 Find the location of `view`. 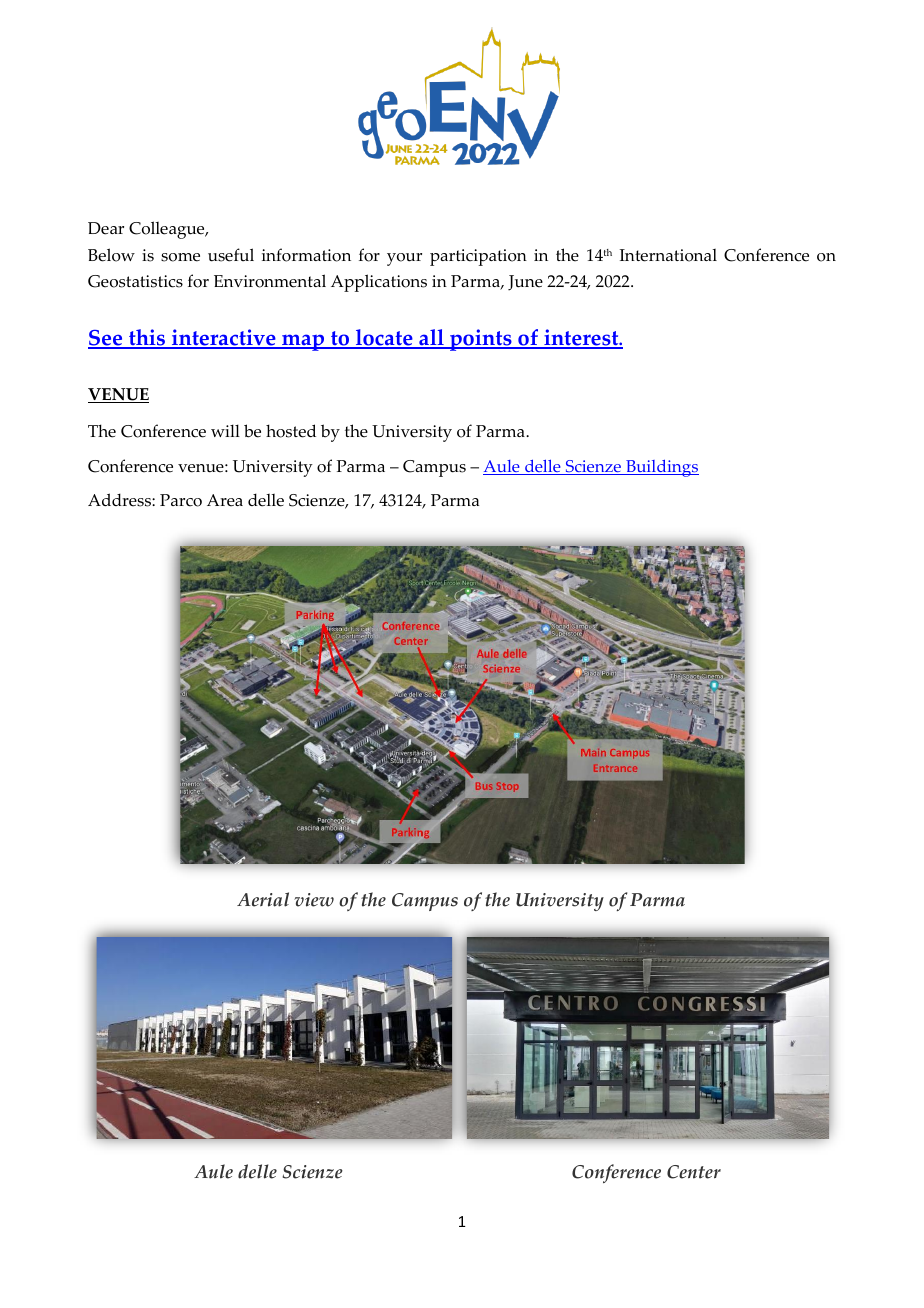

view is located at coordinates (314, 900).
